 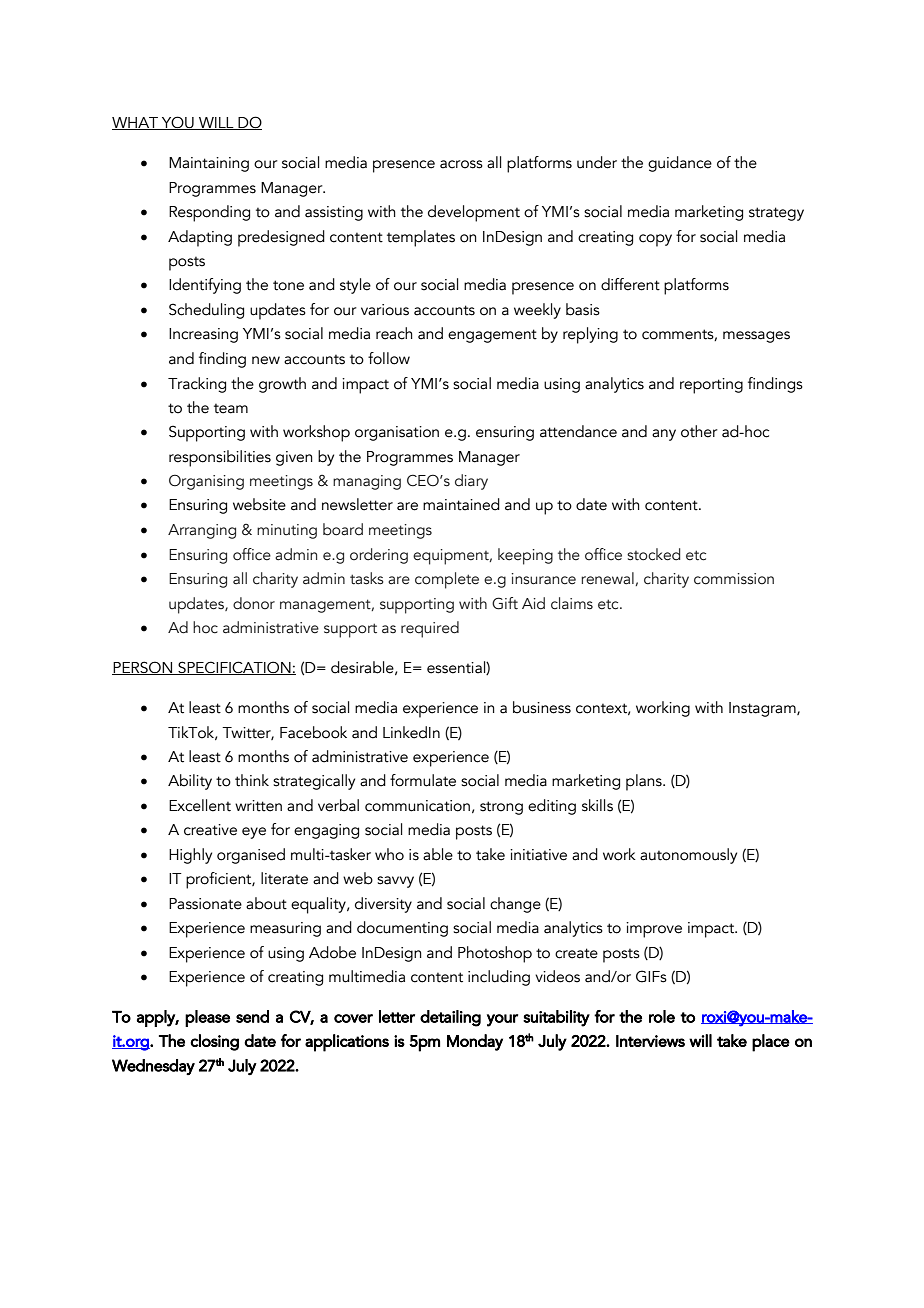 What do you see at coordinates (254, 603) in the document?
I see `donor` at bounding box center [254, 603].
